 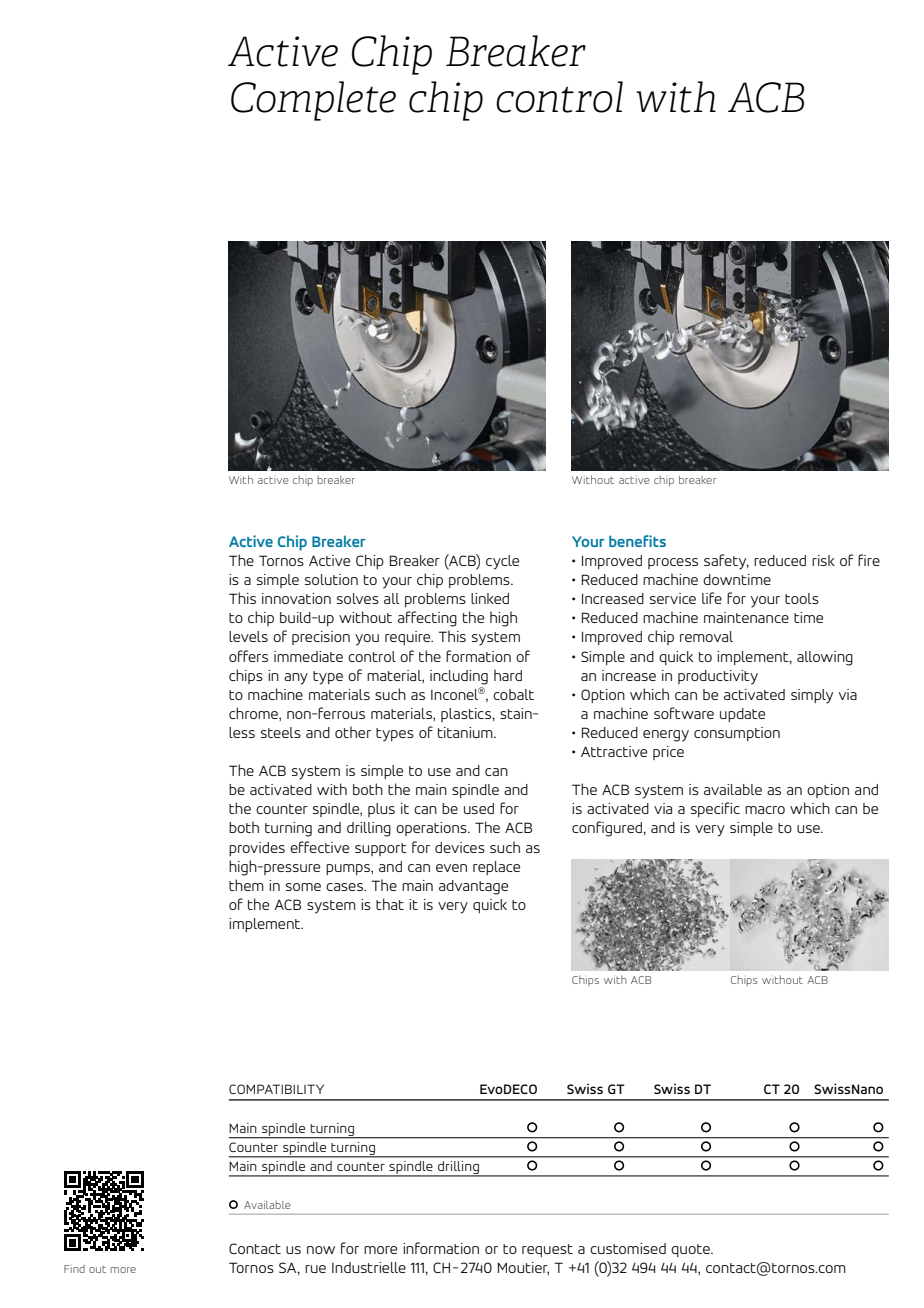 What do you see at coordinates (451, 868) in the document?
I see `even` at bounding box center [451, 868].
